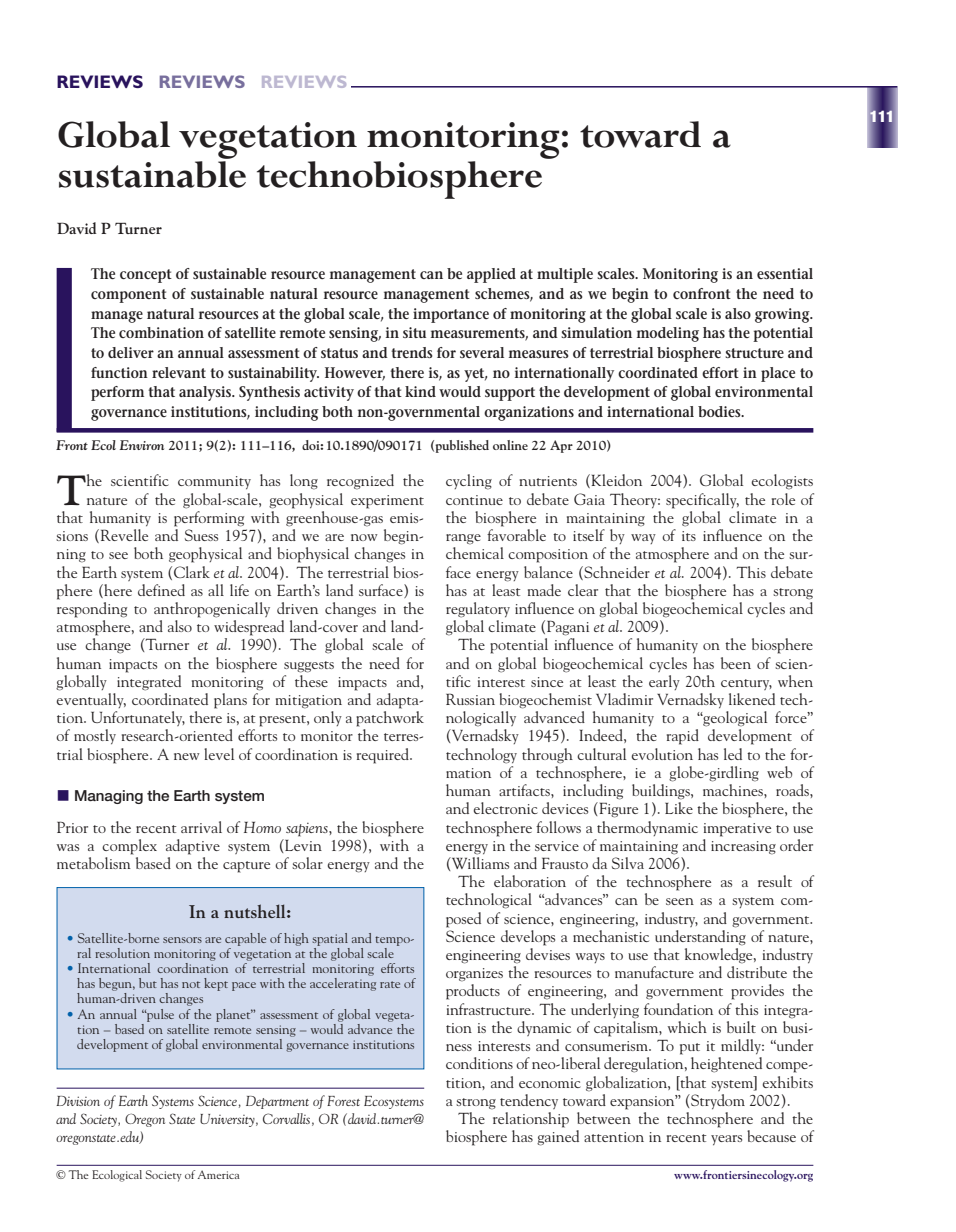 The height and width of the screenshot is (1232, 956). I want to click on America, so click(218, 1174).
